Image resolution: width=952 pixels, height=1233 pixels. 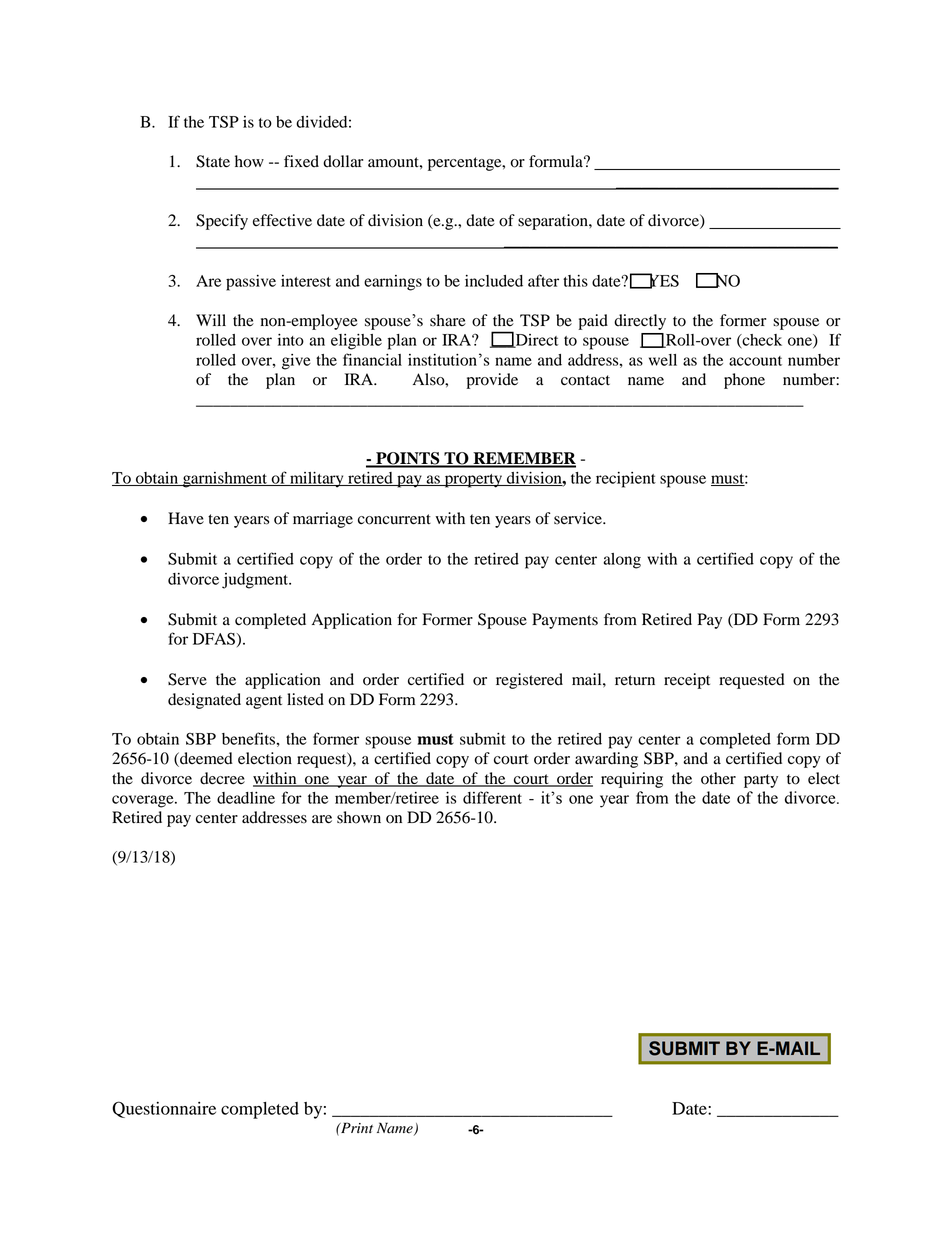 What do you see at coordinates (296, 362) in the page?
I see `give` at bounding box center [296, 362].
